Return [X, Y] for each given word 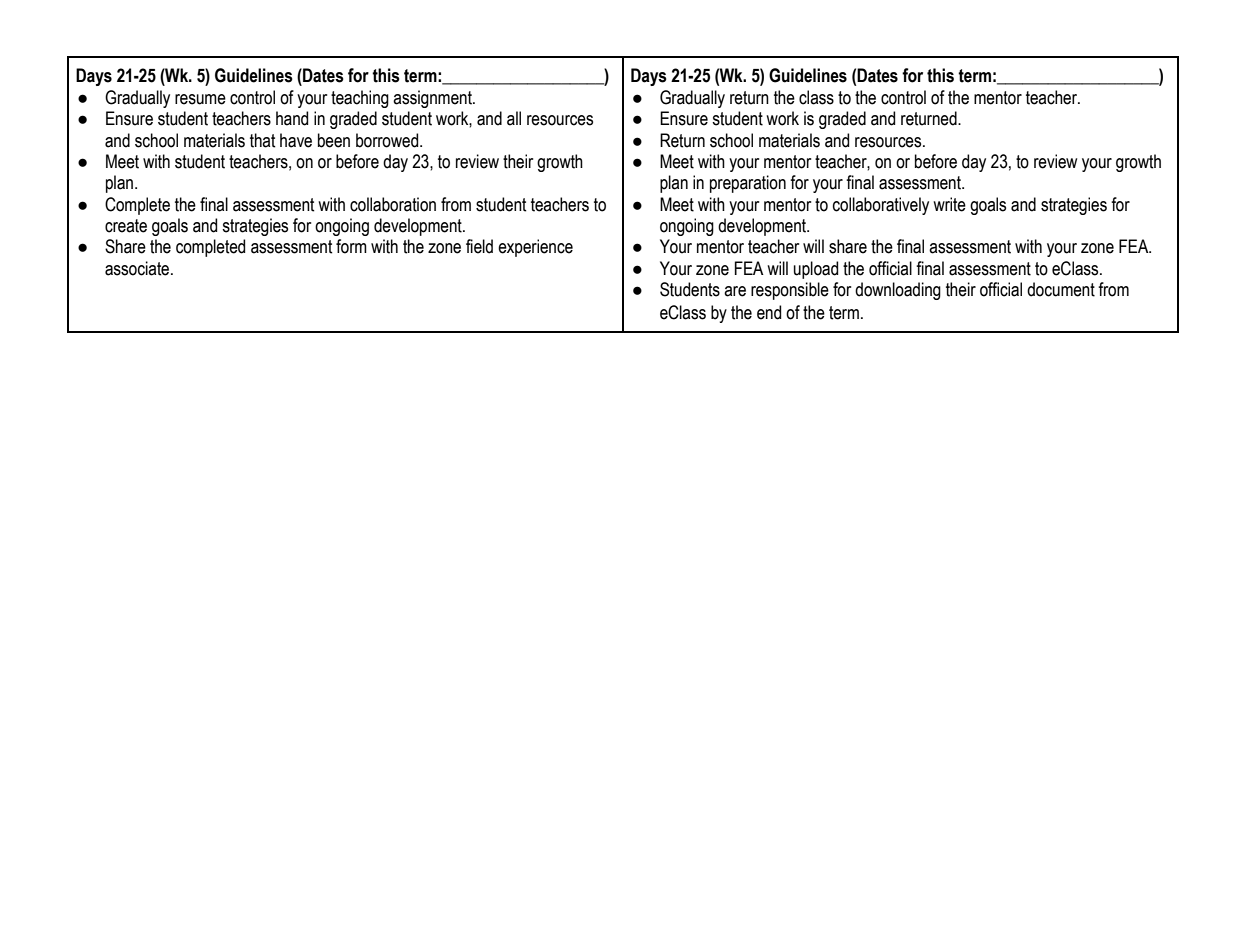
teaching [360, 99]
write [949, 204]
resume [200, 99]
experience [535, 248]
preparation [748, 184]
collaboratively [881, 206]
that [263, 140]
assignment [433, 99]
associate [138, 268]
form [351, 246]
